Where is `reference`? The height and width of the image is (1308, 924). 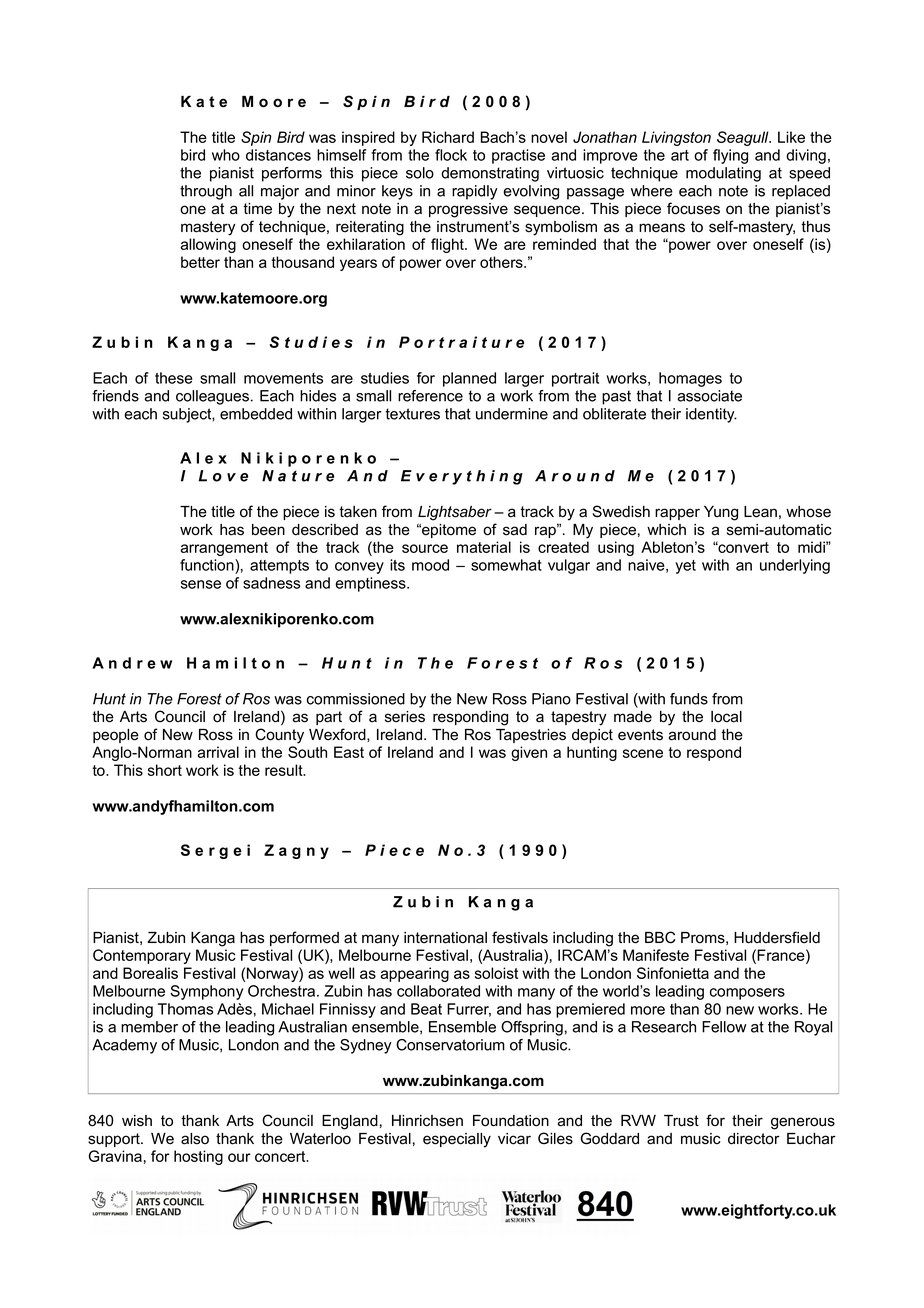
reference is located at coordinates (430, 396).
